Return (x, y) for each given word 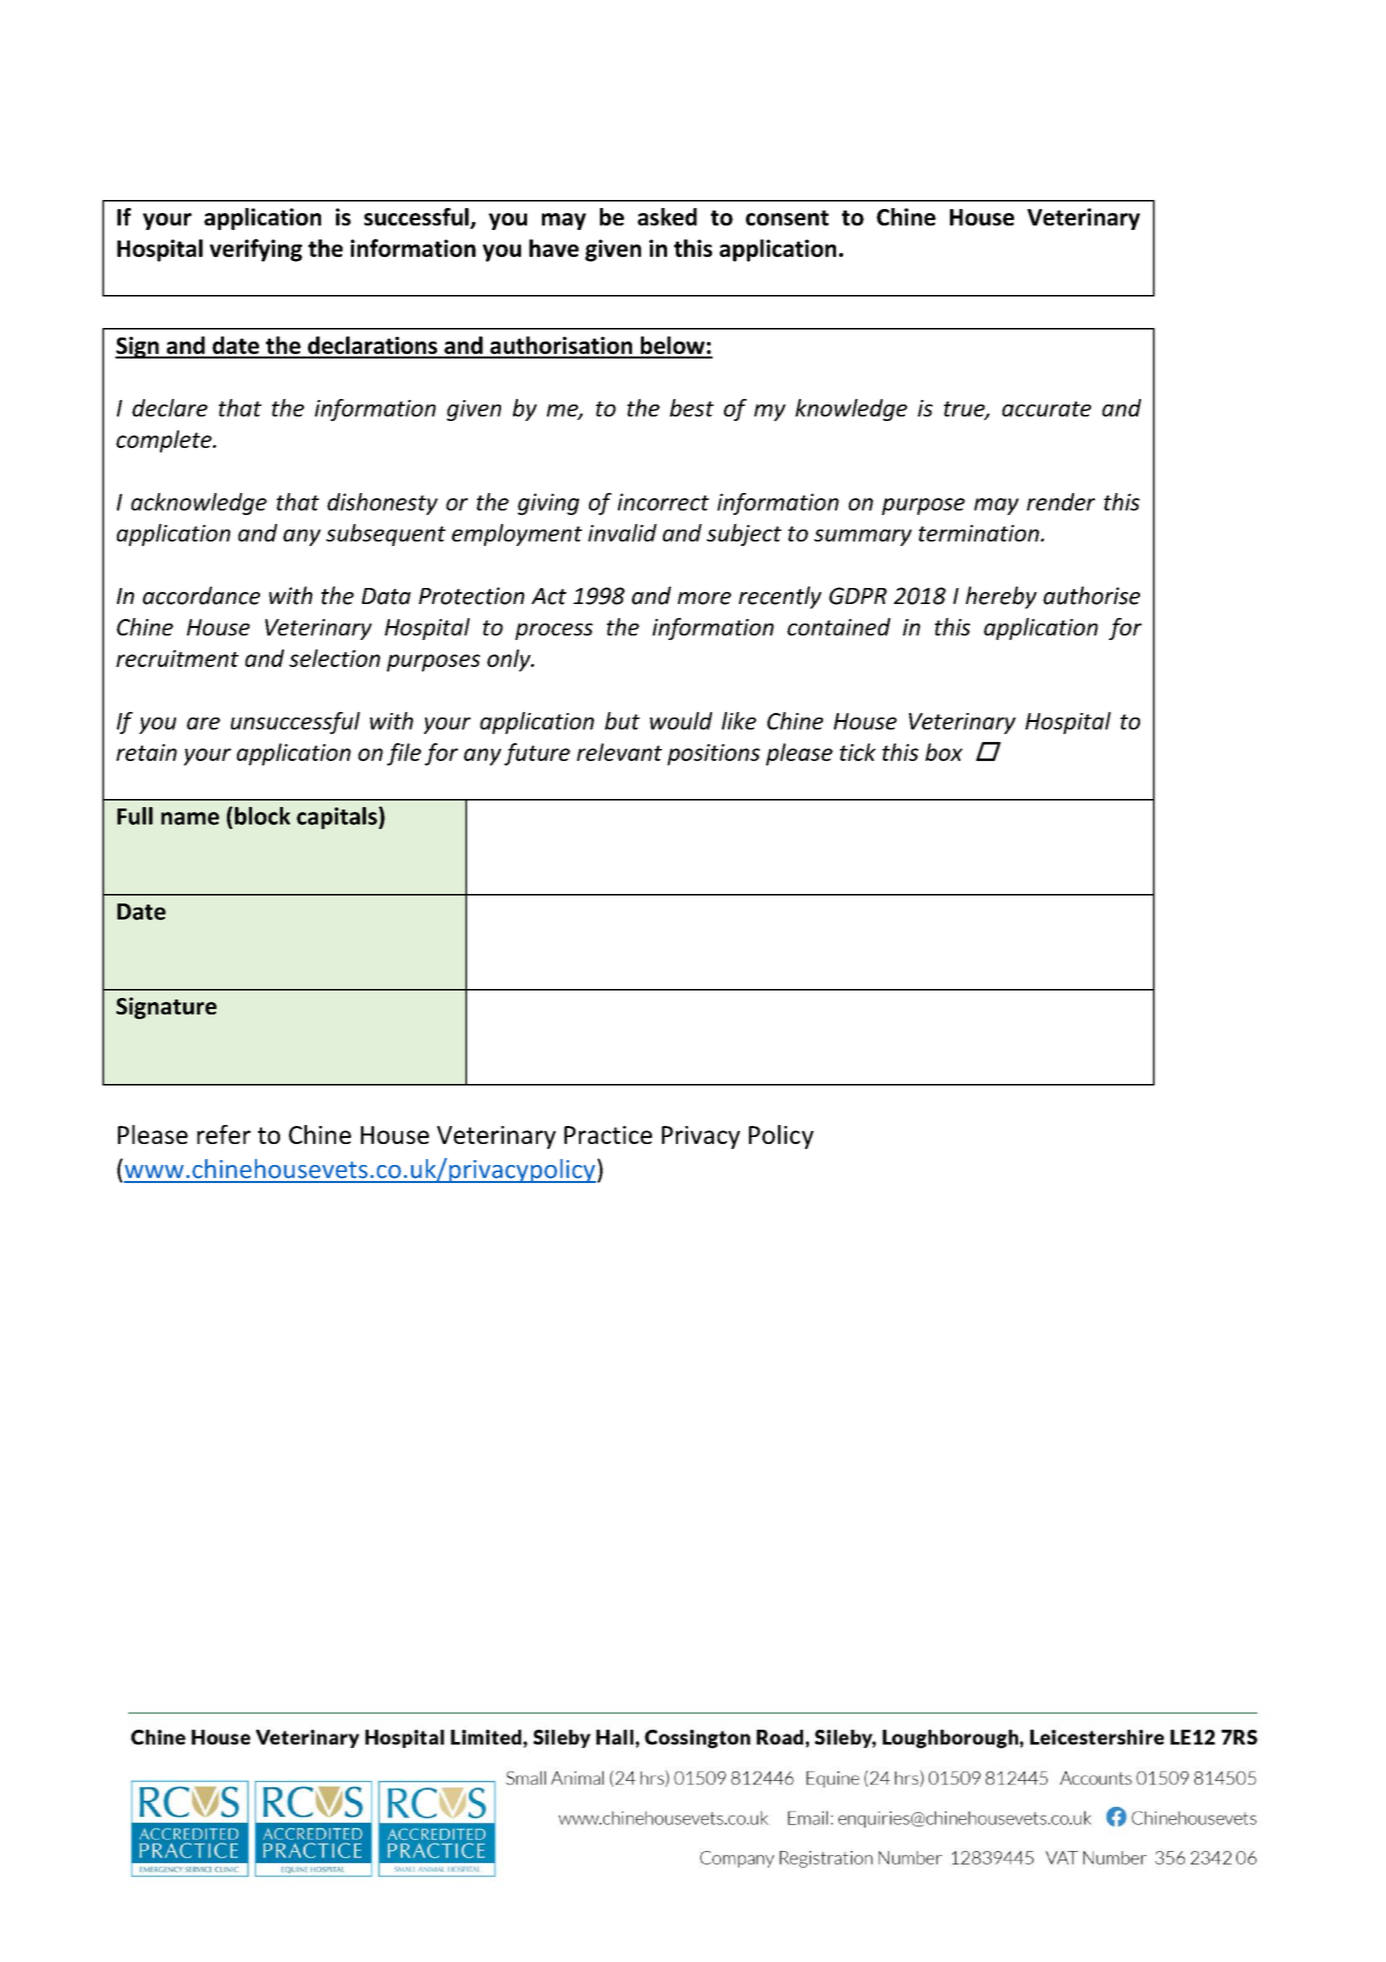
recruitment (177, 658)
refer (224, 1134)
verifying (256, 250)
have (554, 248)
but (622, 721)
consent (787, 218)
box (944, 752)
